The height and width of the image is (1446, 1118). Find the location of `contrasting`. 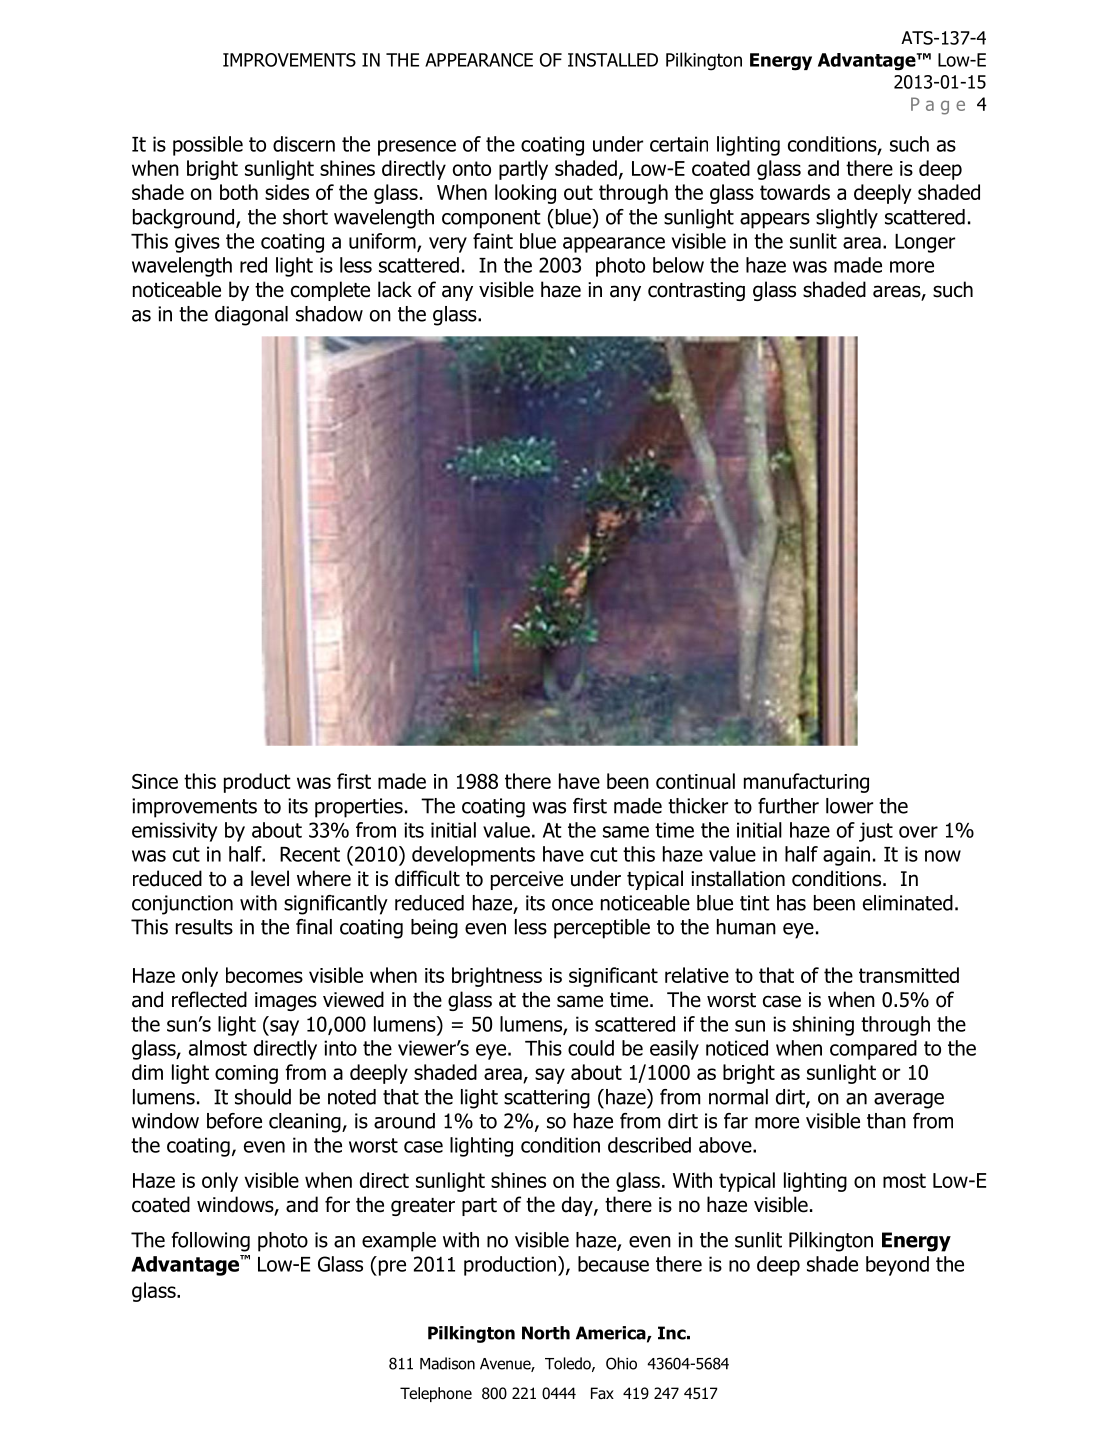

contrasting is located at coordinates (696, 291).
